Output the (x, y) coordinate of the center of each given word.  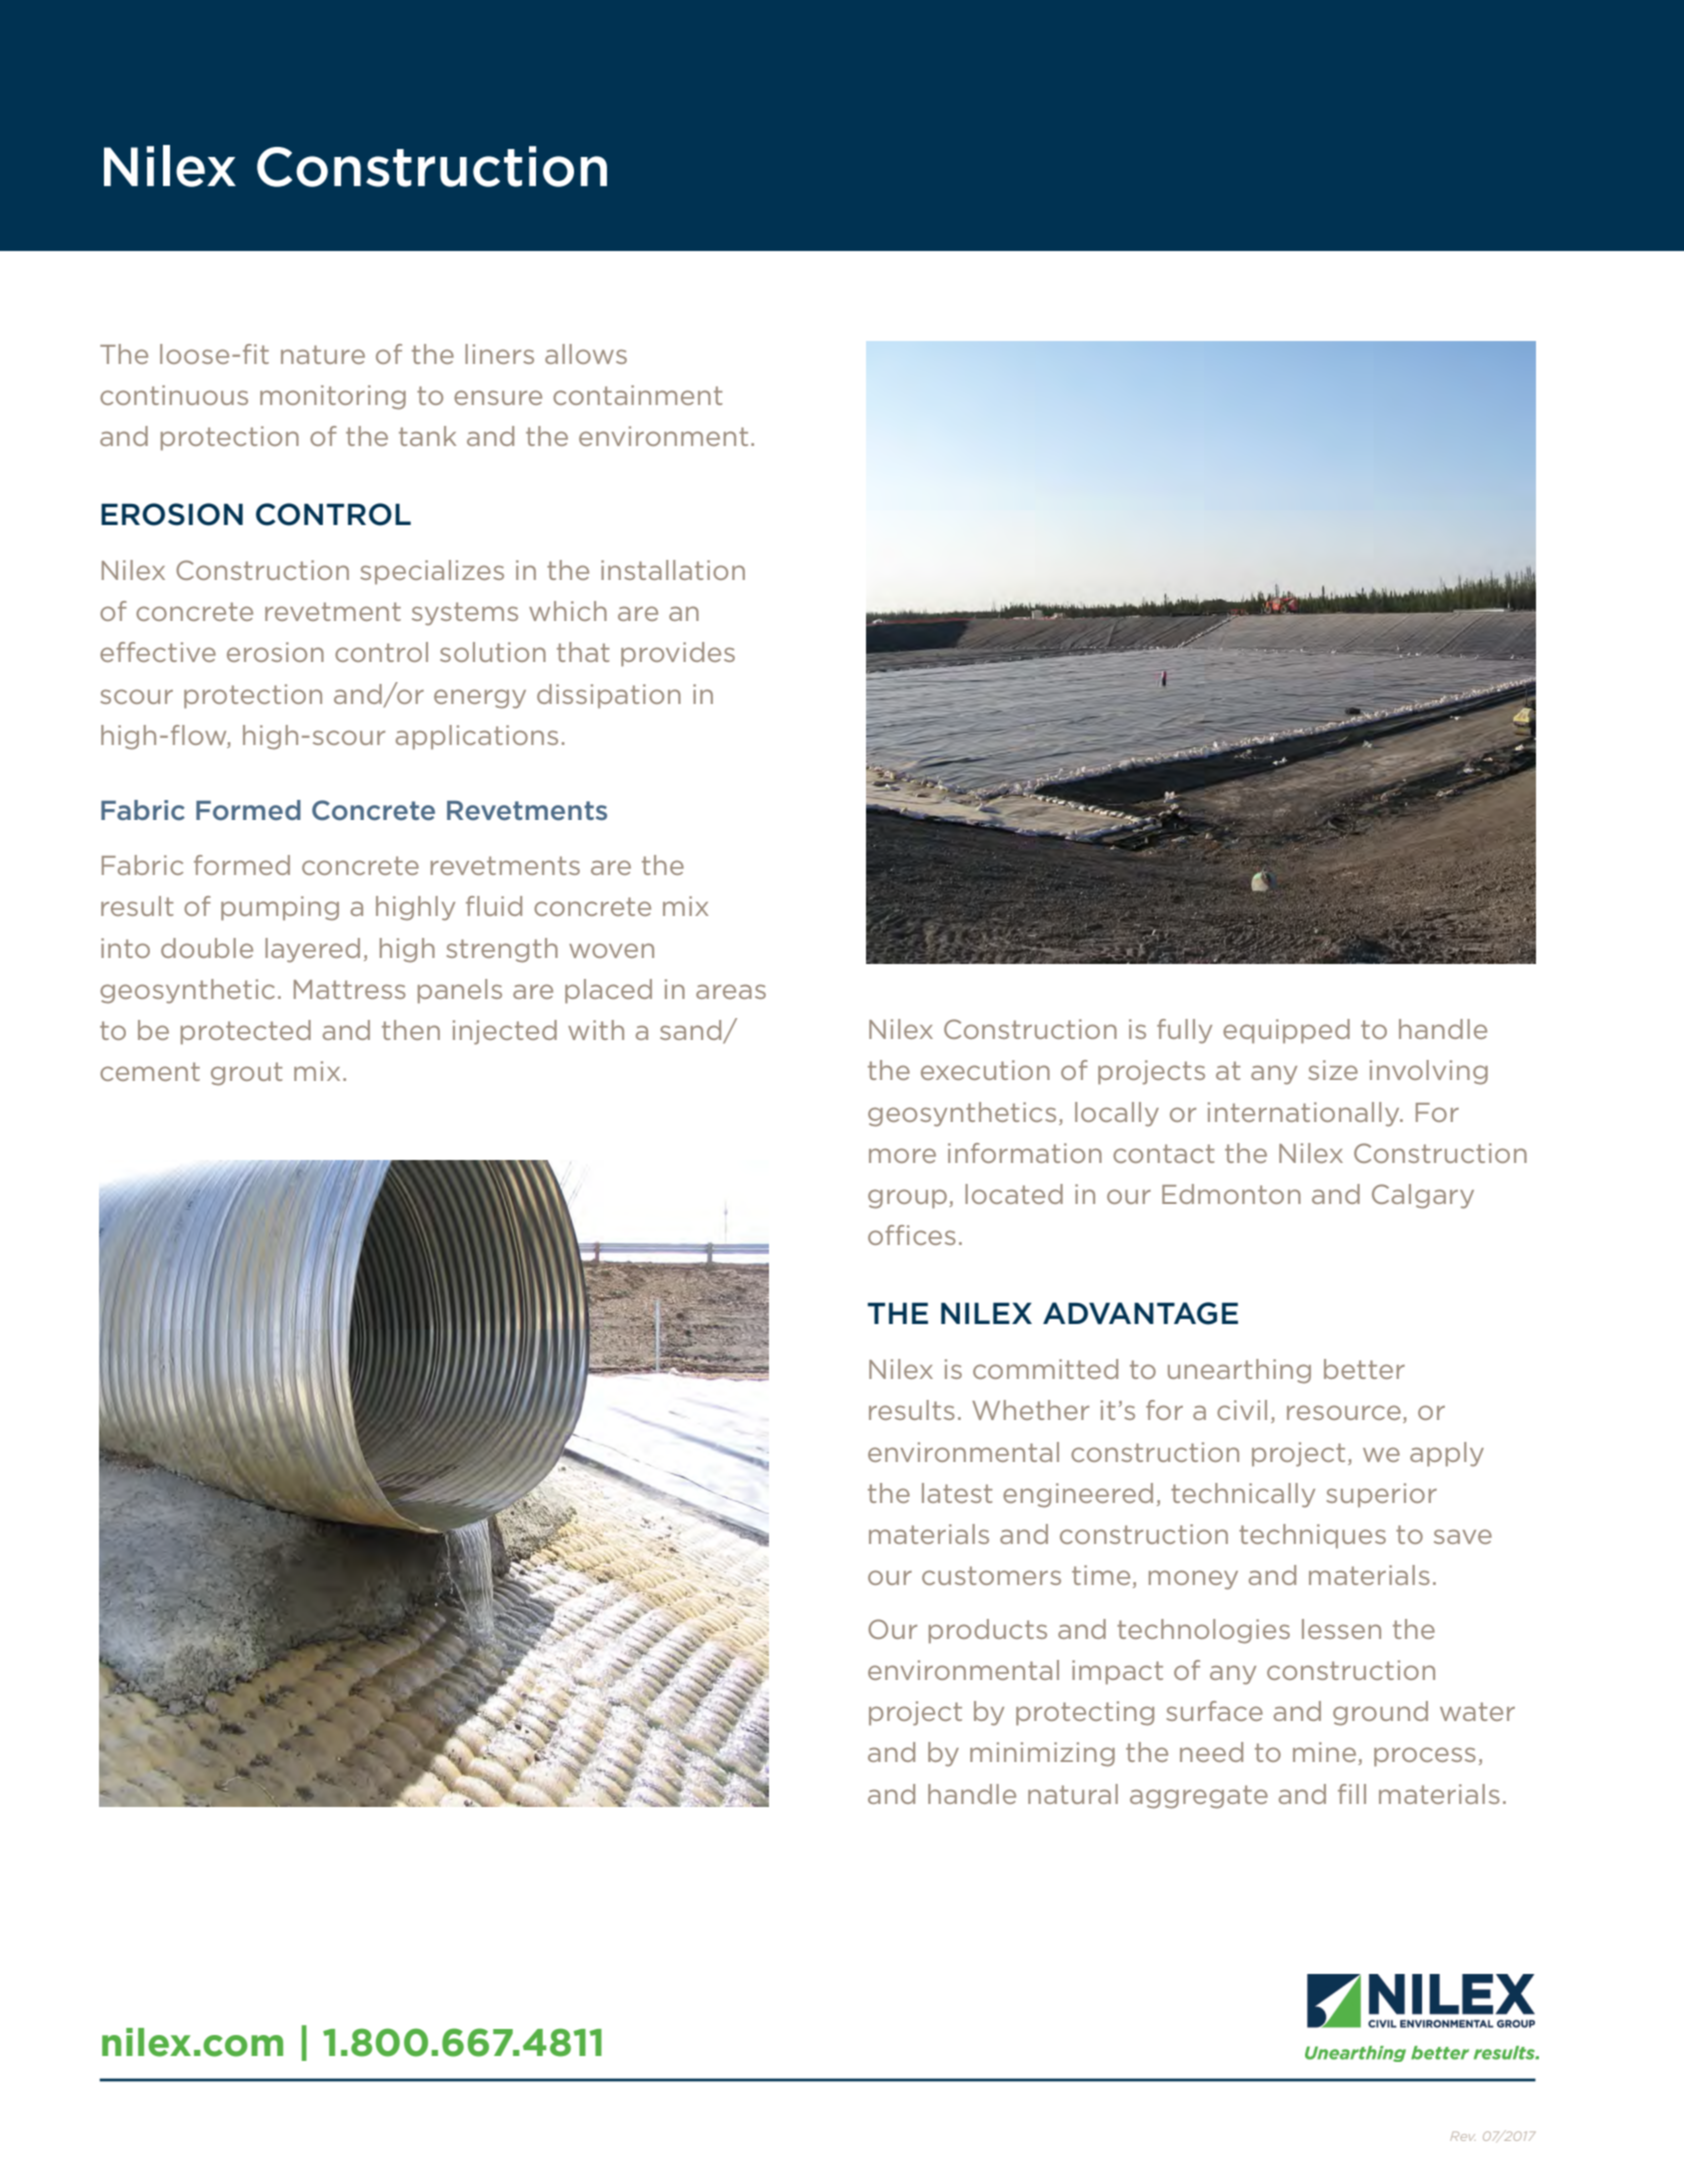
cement (150, 1071)
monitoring (333, 397)
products (988, 1631)
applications (477, 737)
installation (673, 570)
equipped (1286, 1031)
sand (692, 1031)
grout (247, 1074)
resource (1344, 1412)
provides (678, 654)
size (1333, 1070)
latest (957, 1493)
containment (638, 395)
